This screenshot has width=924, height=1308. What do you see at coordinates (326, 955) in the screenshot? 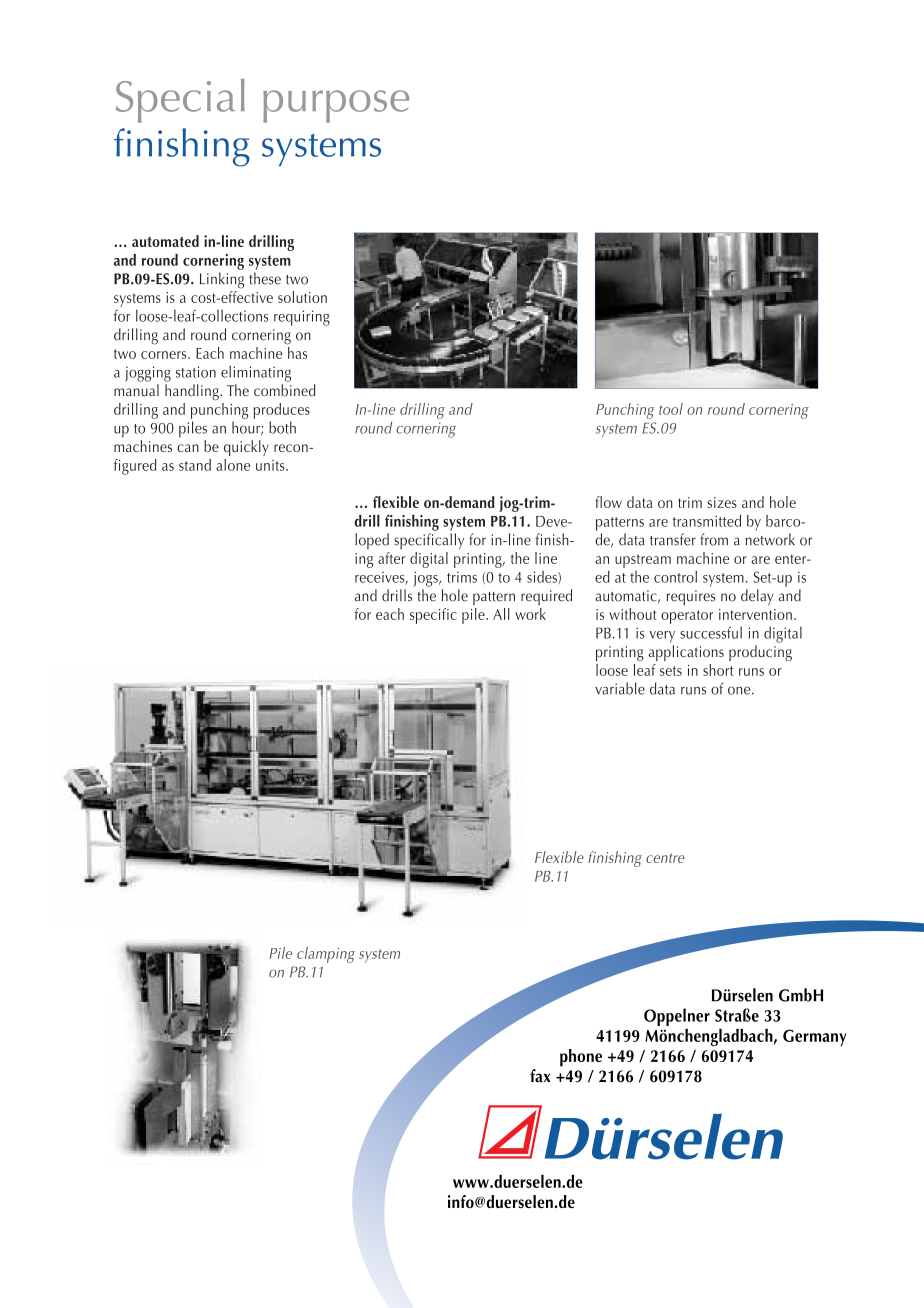
I see `clamping` at bounding box center [326, 955].
